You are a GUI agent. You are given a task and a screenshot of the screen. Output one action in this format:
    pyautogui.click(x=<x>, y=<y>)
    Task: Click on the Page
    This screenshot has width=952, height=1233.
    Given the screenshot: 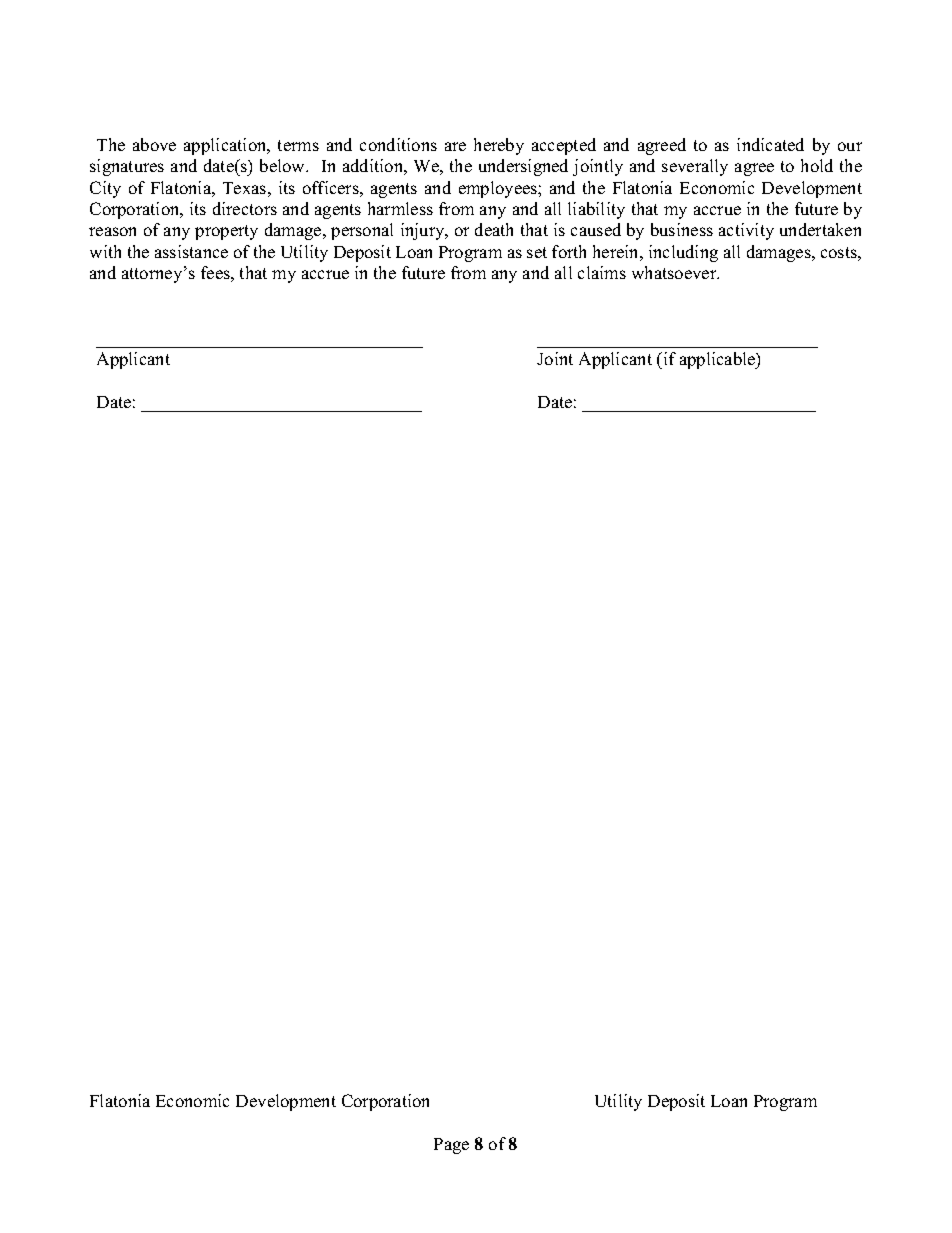 What is the action you would take?
    pyautogui.click(x=451, y=1146)
